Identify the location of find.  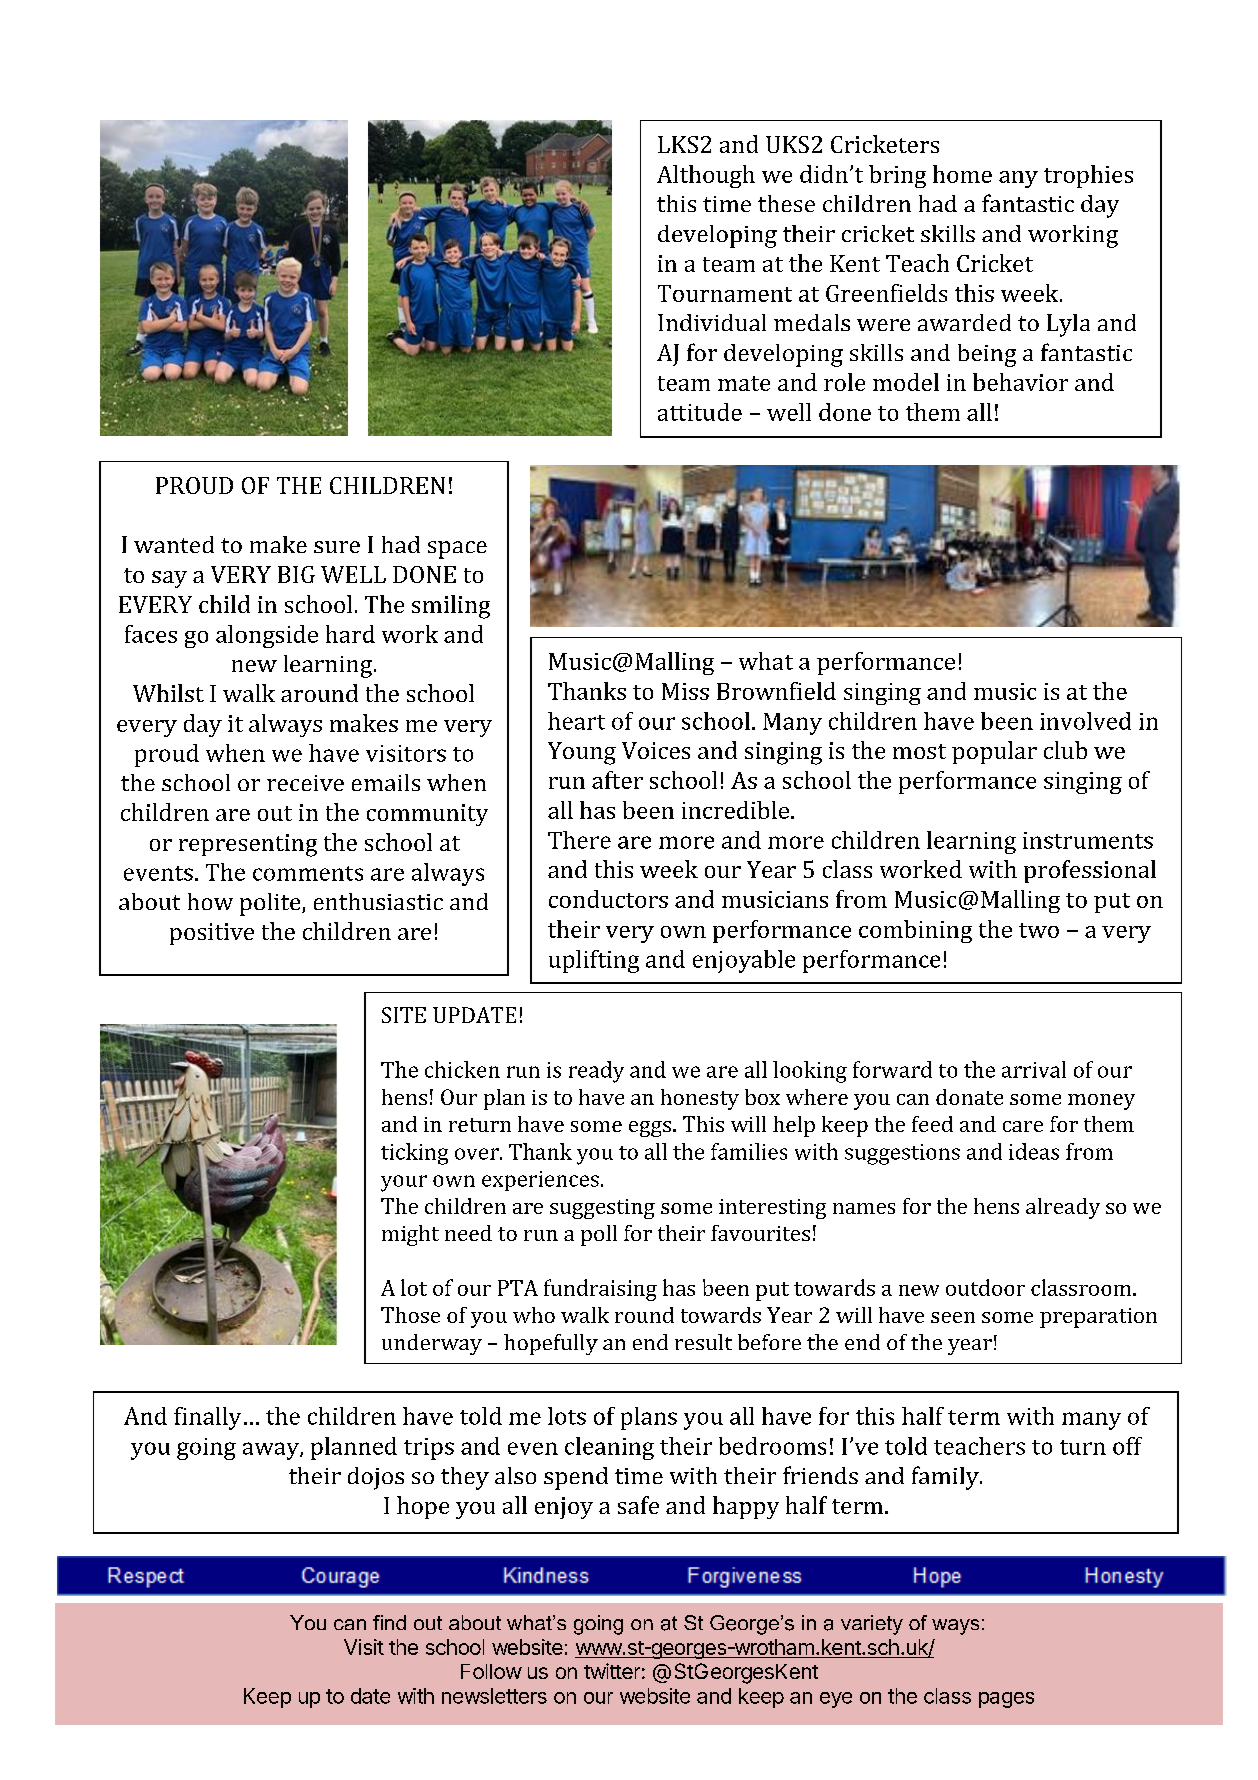
(389, 1622).
